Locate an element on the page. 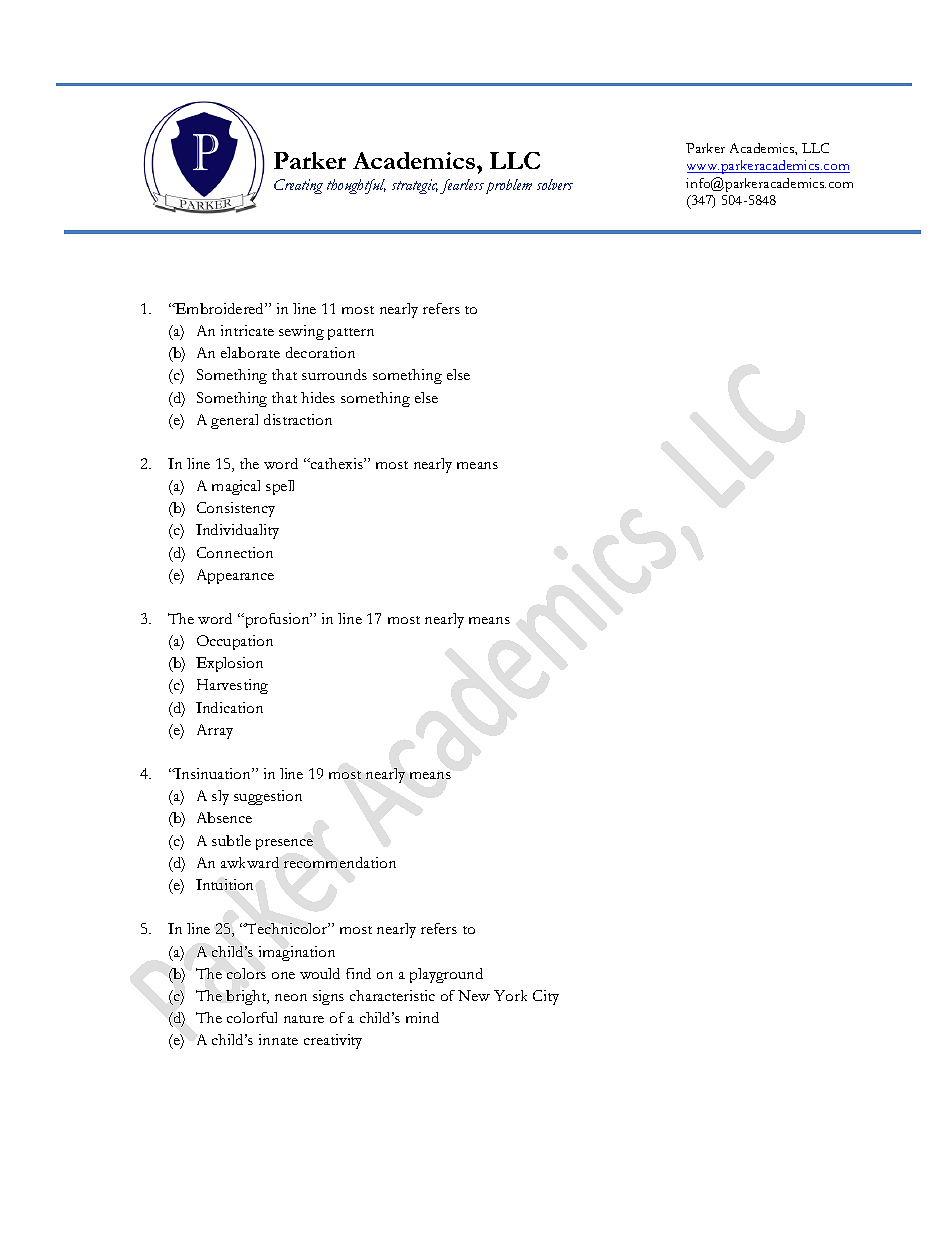 This document has width=952, height=1233. colorful is located at coordinates (252, 1017).
